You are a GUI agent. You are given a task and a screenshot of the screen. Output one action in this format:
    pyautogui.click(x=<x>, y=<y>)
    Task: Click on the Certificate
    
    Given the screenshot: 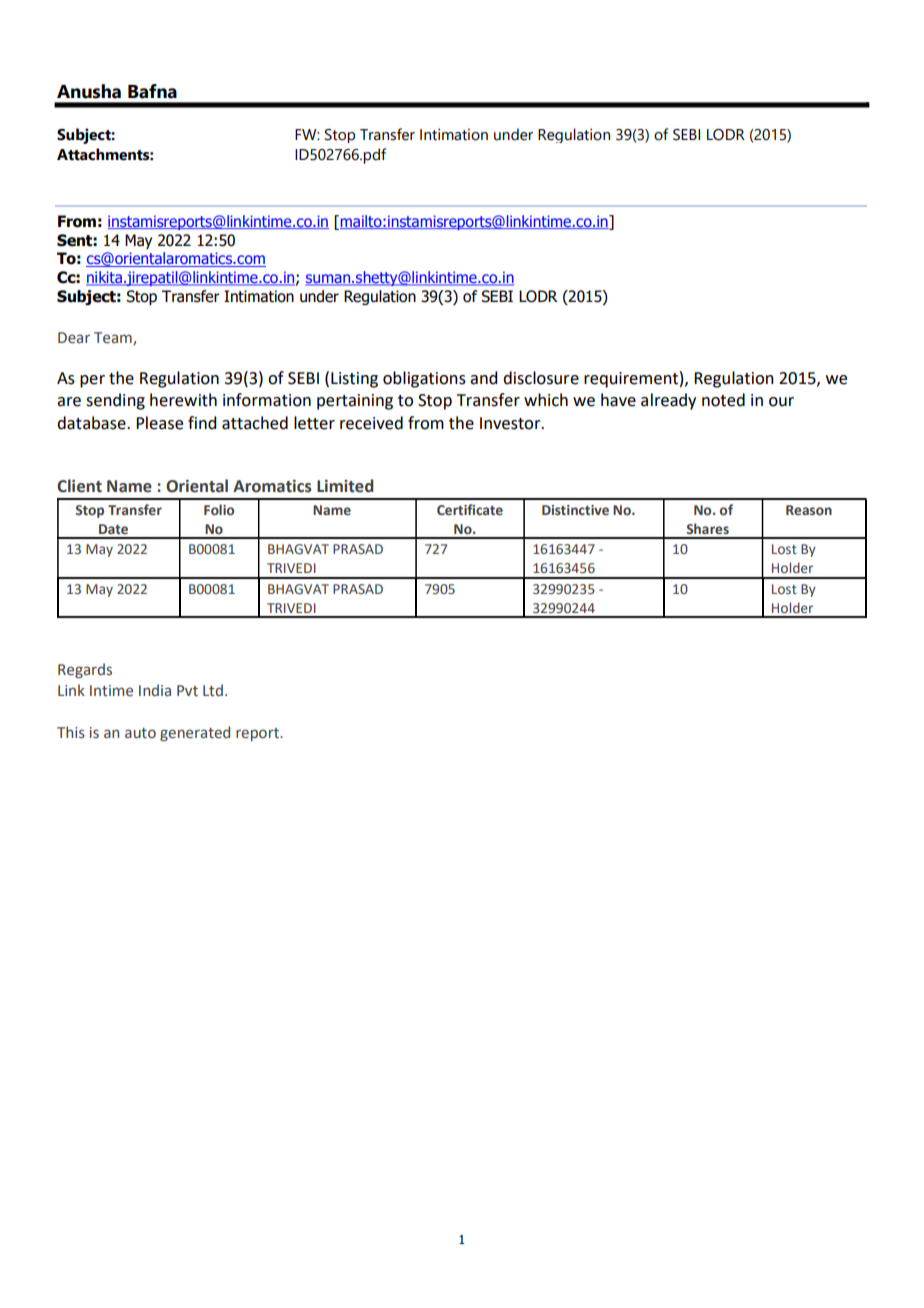 What is the action you would take?
    pyautogui.click(x=470, y=509)
